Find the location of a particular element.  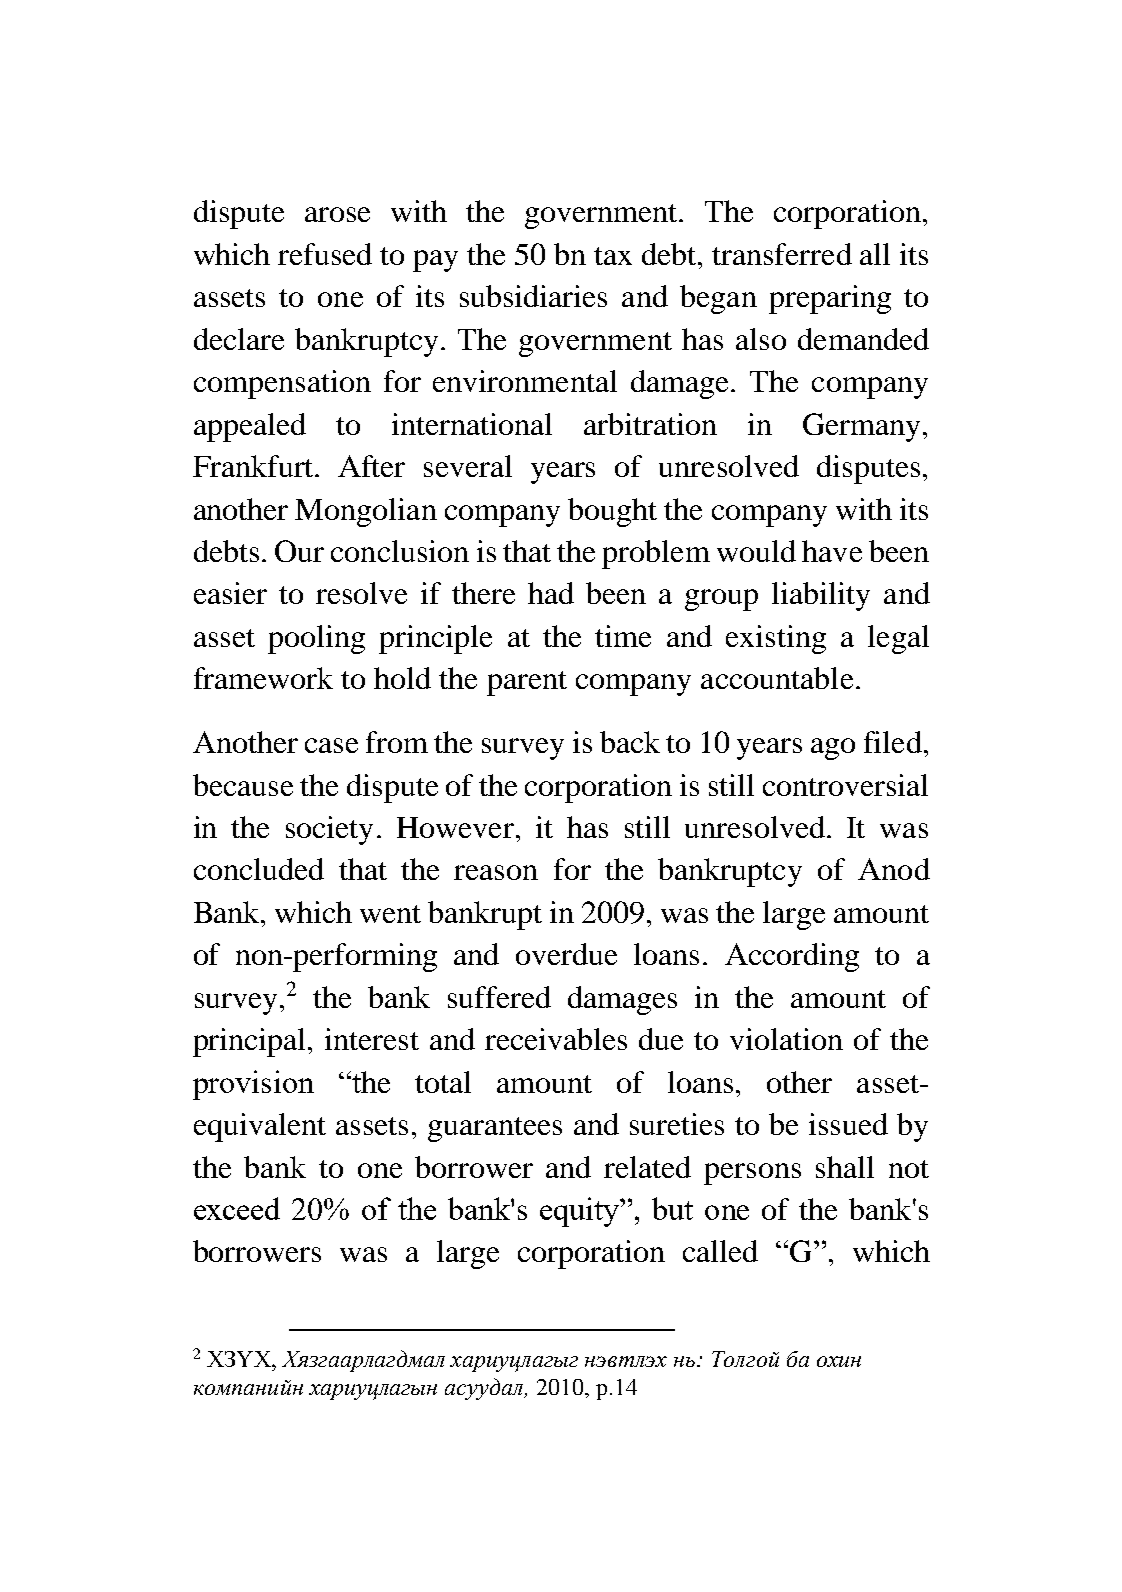

exceed is located at coordinates (237, 1208).
